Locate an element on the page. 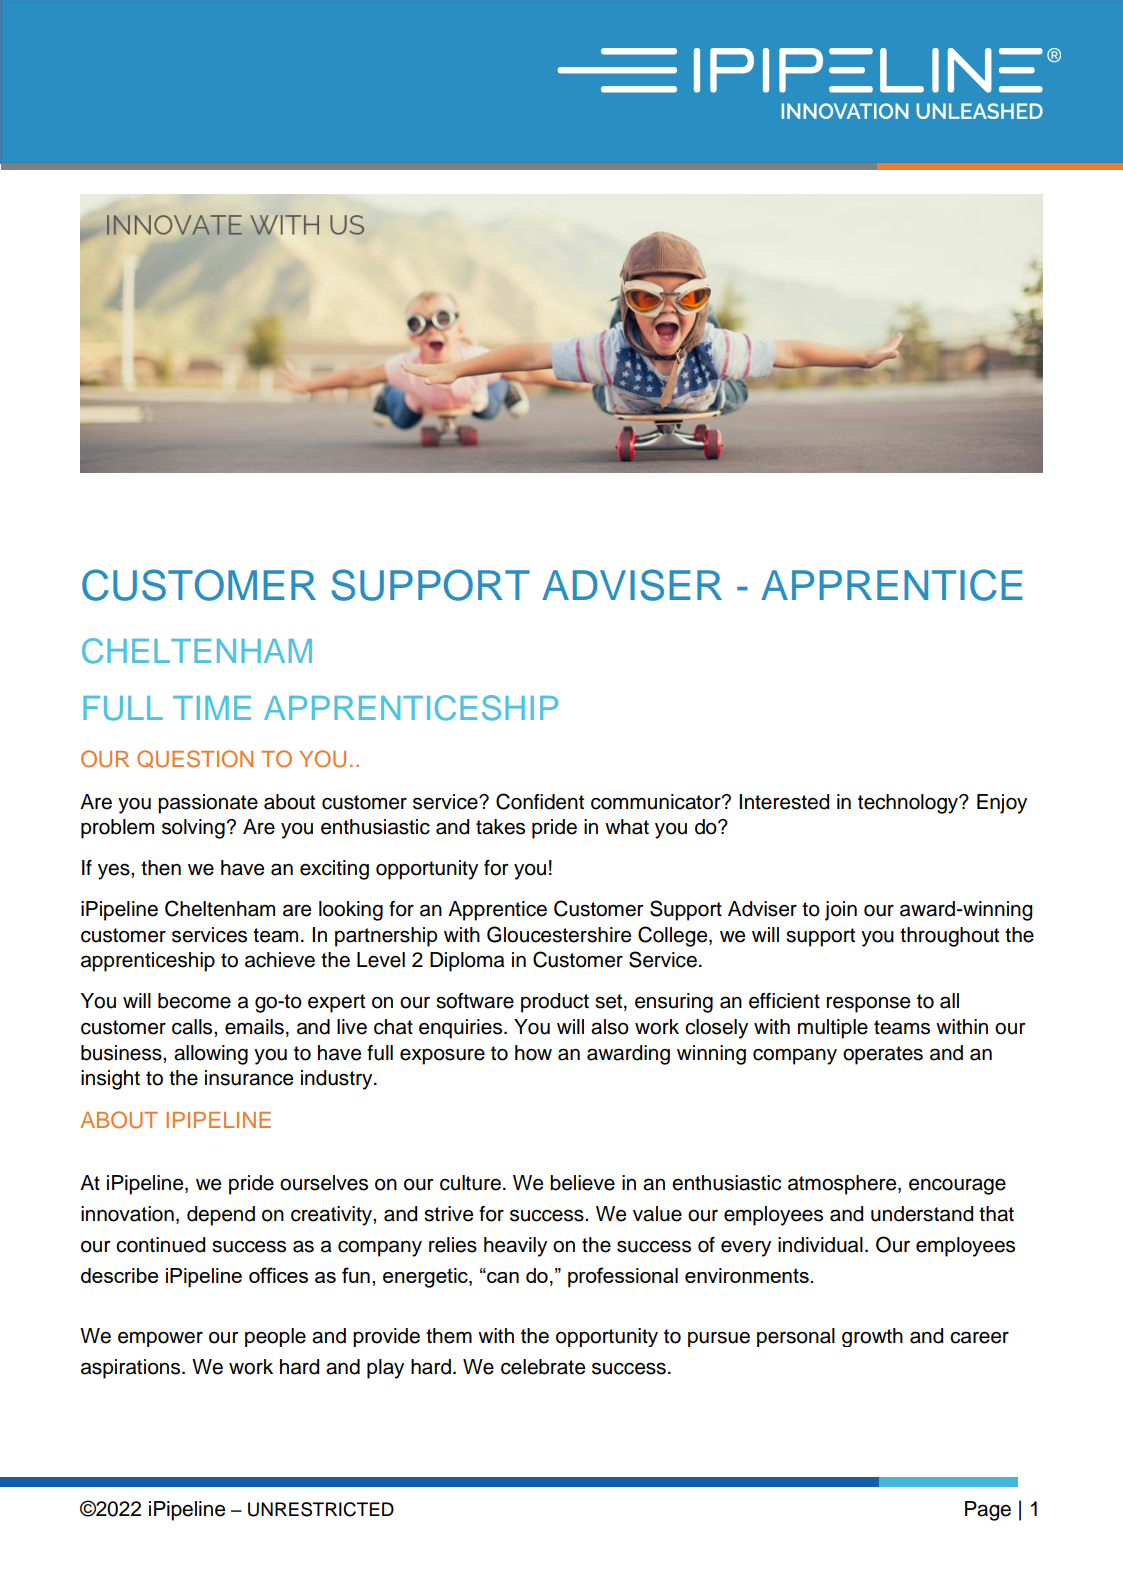  Confident is located at coordinates (540, 801).
